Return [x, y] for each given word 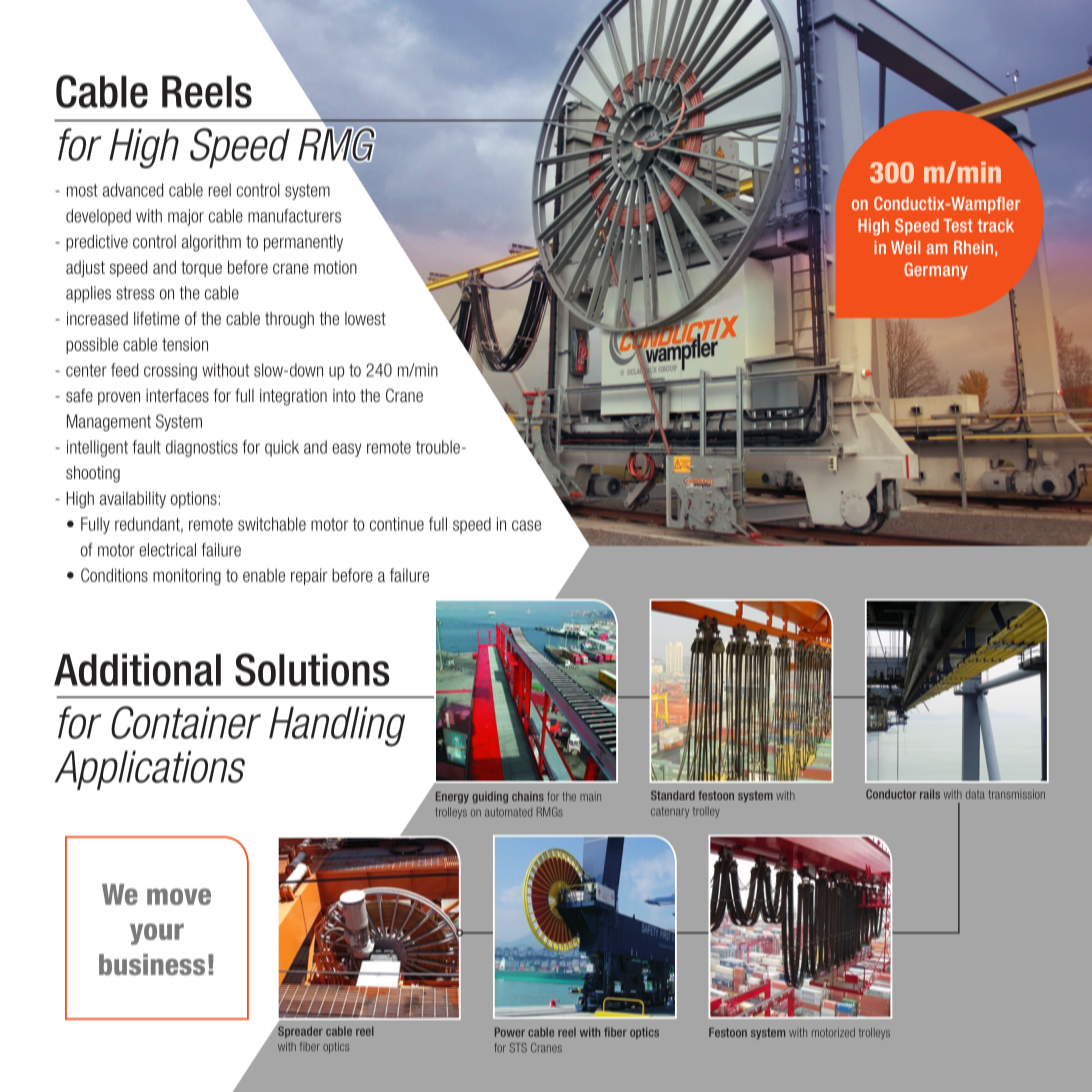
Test [958, 225]
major [186, 217]
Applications [150, 770]
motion [335, 267]
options [194, 499]
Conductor [891, 794]
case [526, 525]
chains [528, 796]
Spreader [299, 1031]
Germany [936, 271]
